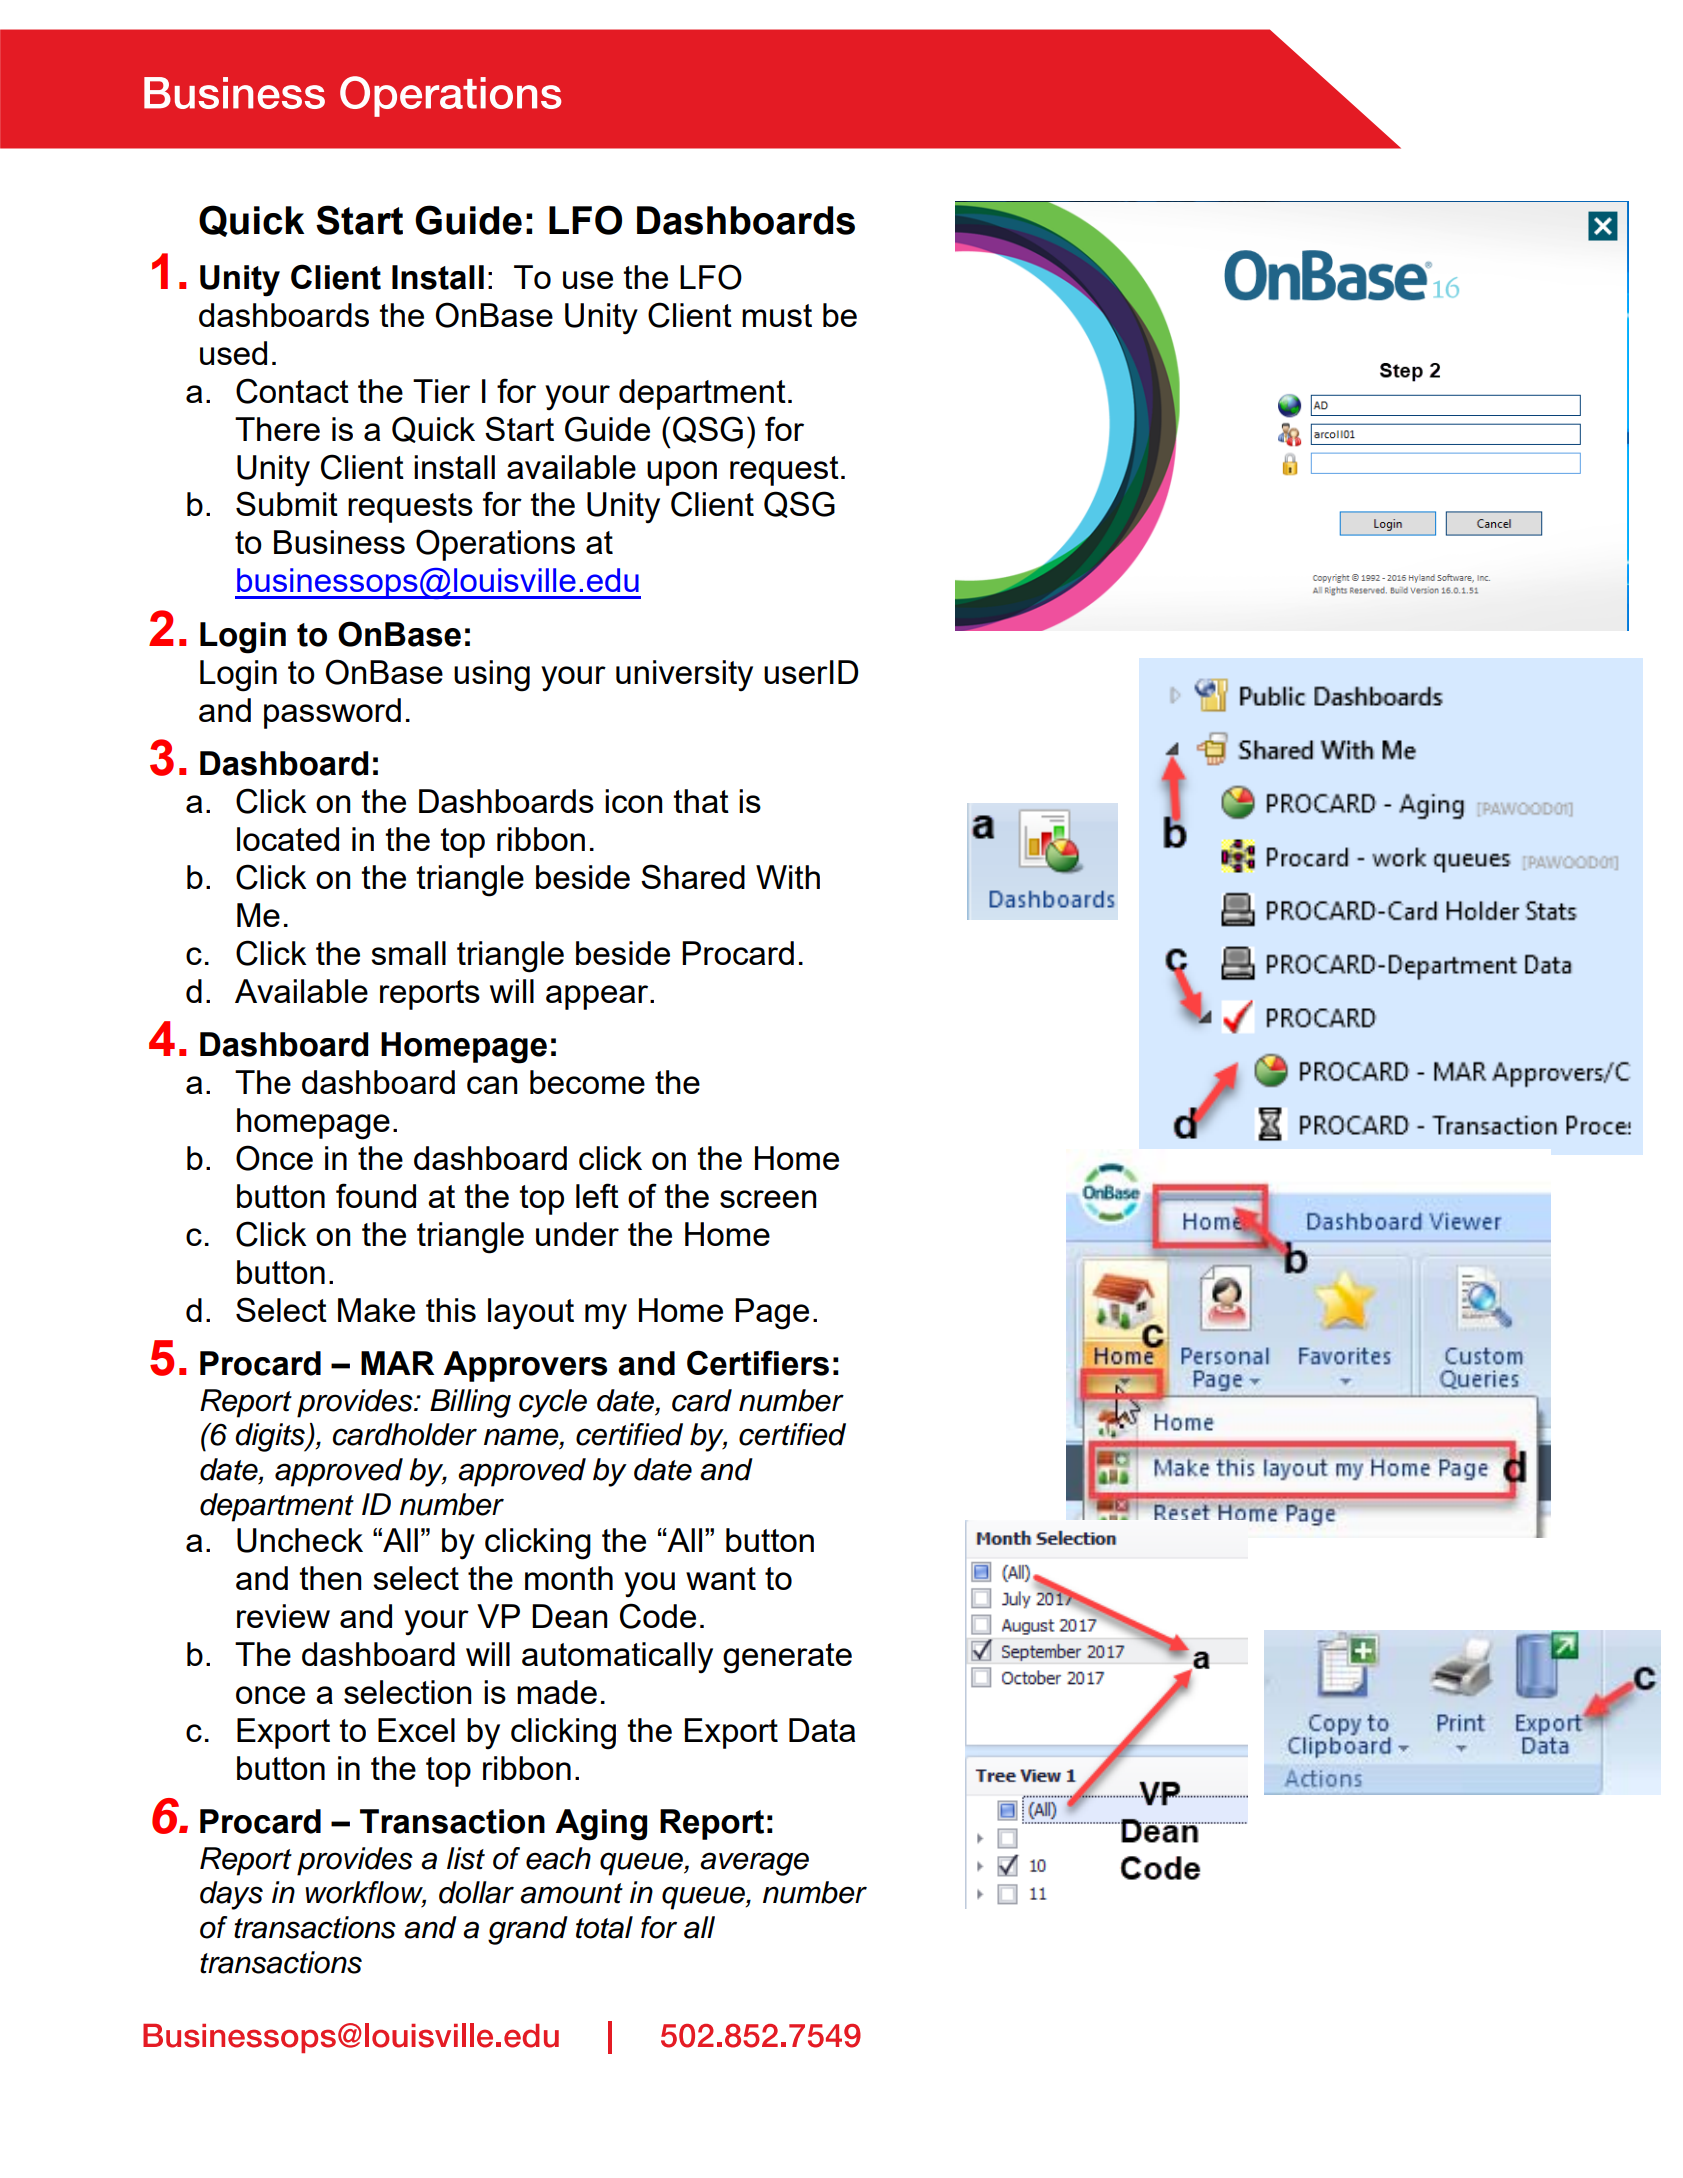  What do you see at coordinates (292, 391) in the screenshot?
I see `Contact` at bounding box center [292, 391].
